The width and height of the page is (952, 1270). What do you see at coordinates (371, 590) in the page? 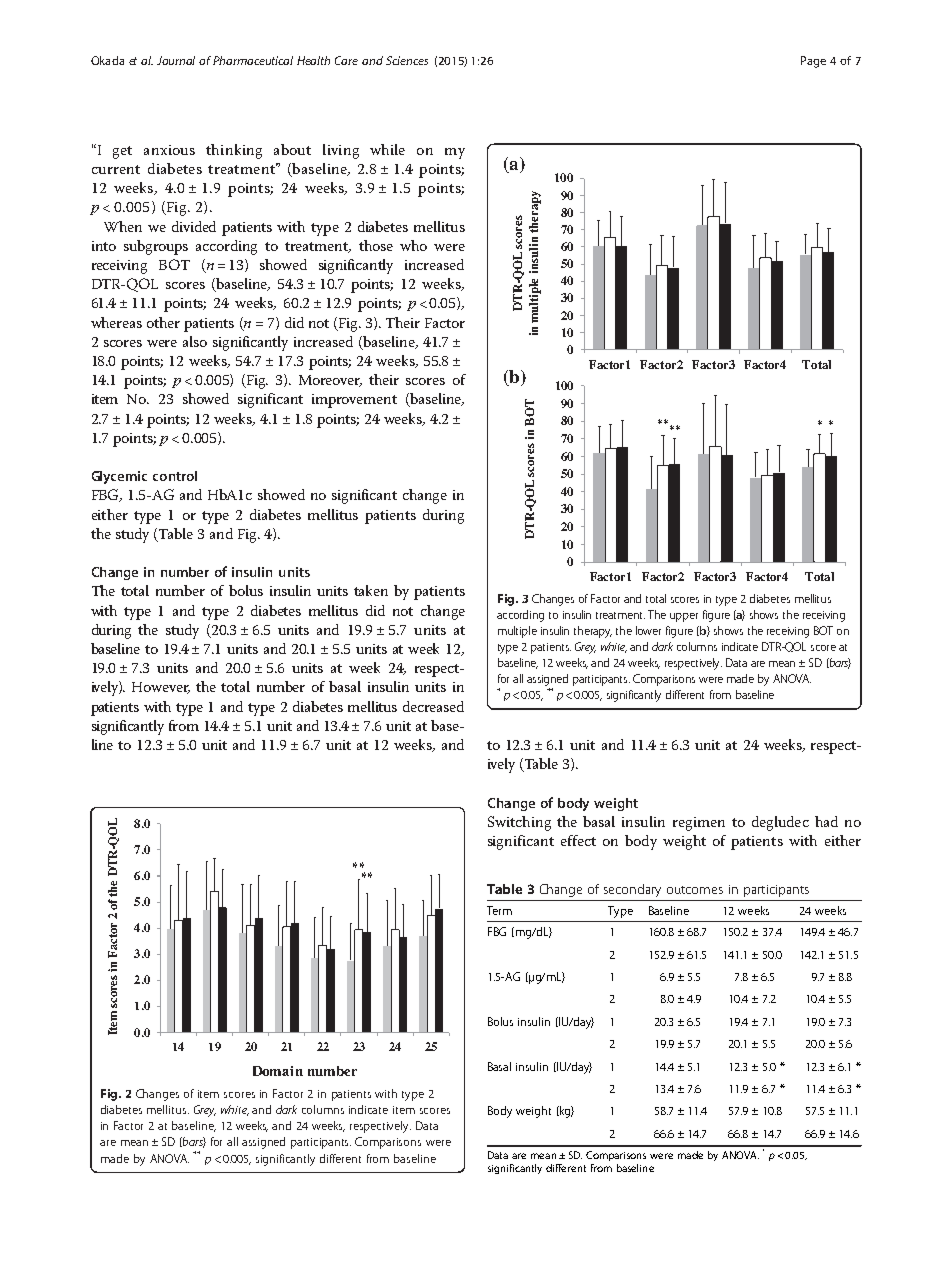
I see `taken` at bounding box center [371, 590].
